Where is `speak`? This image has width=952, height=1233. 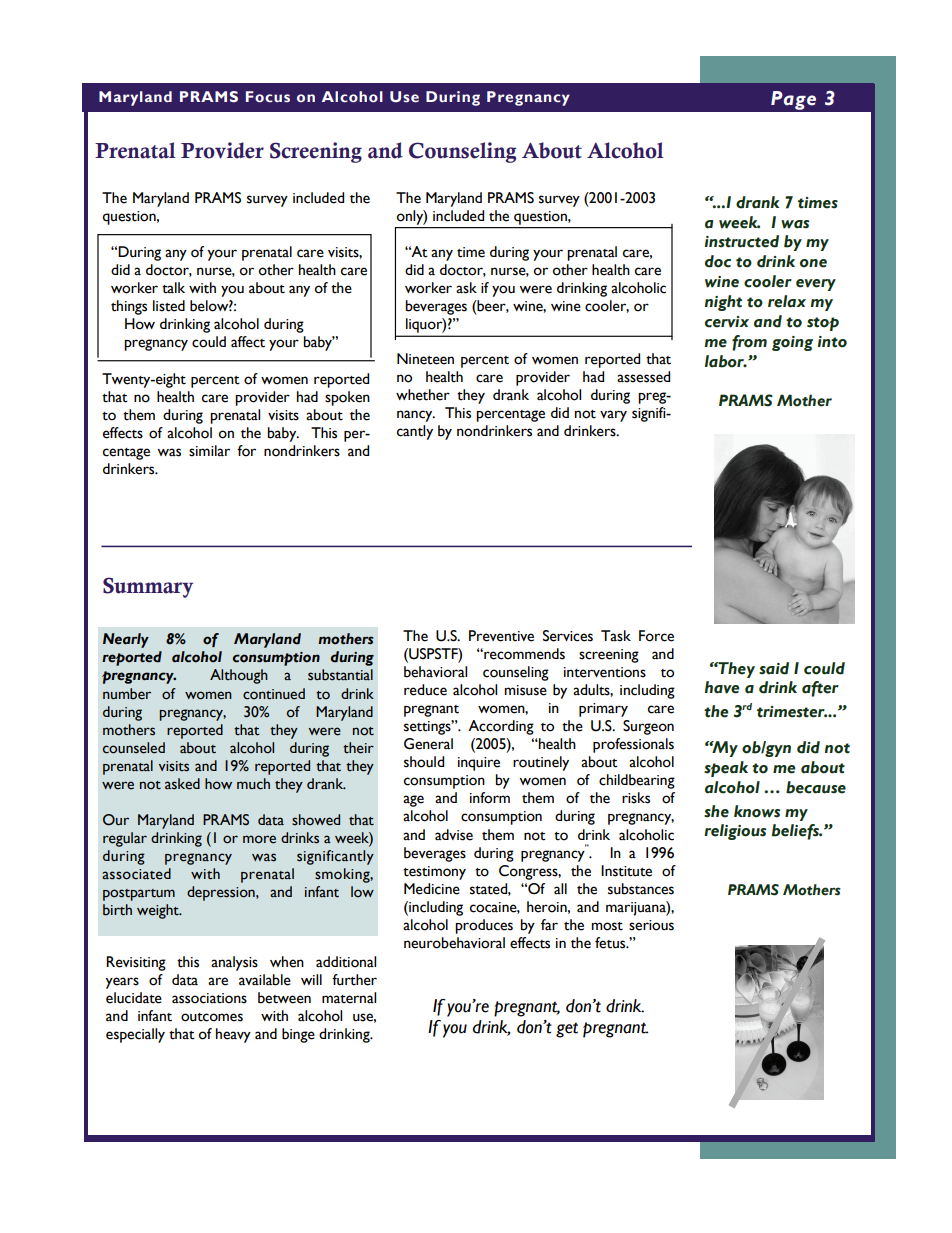 speak is located at coordinates (726, 769).
